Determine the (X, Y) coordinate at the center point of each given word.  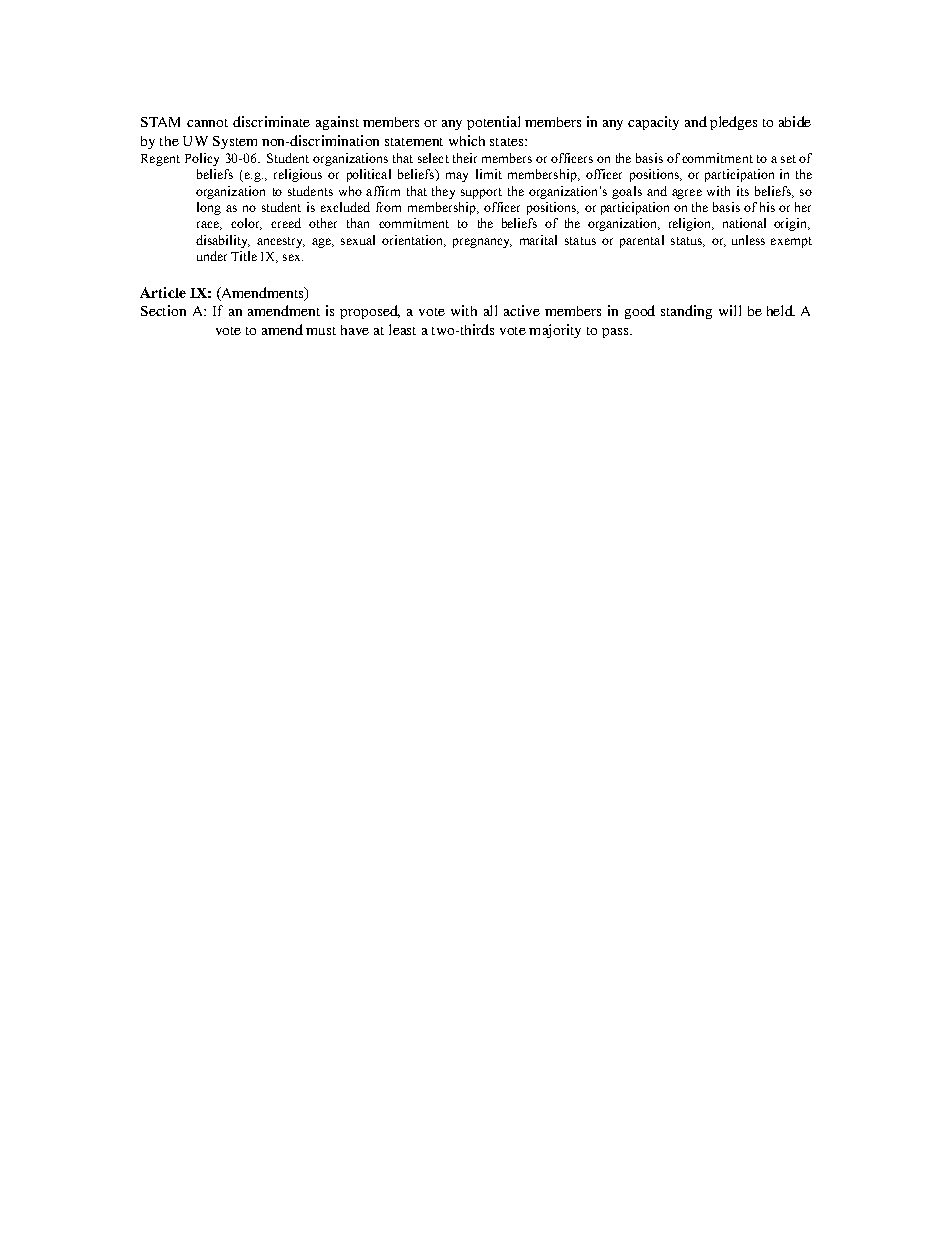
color (246, 224)
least (402, 329)
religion (691, 224)
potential (493, 123)
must (321, 331)
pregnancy (482, 243)
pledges (733, 123)
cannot (207, 123)
